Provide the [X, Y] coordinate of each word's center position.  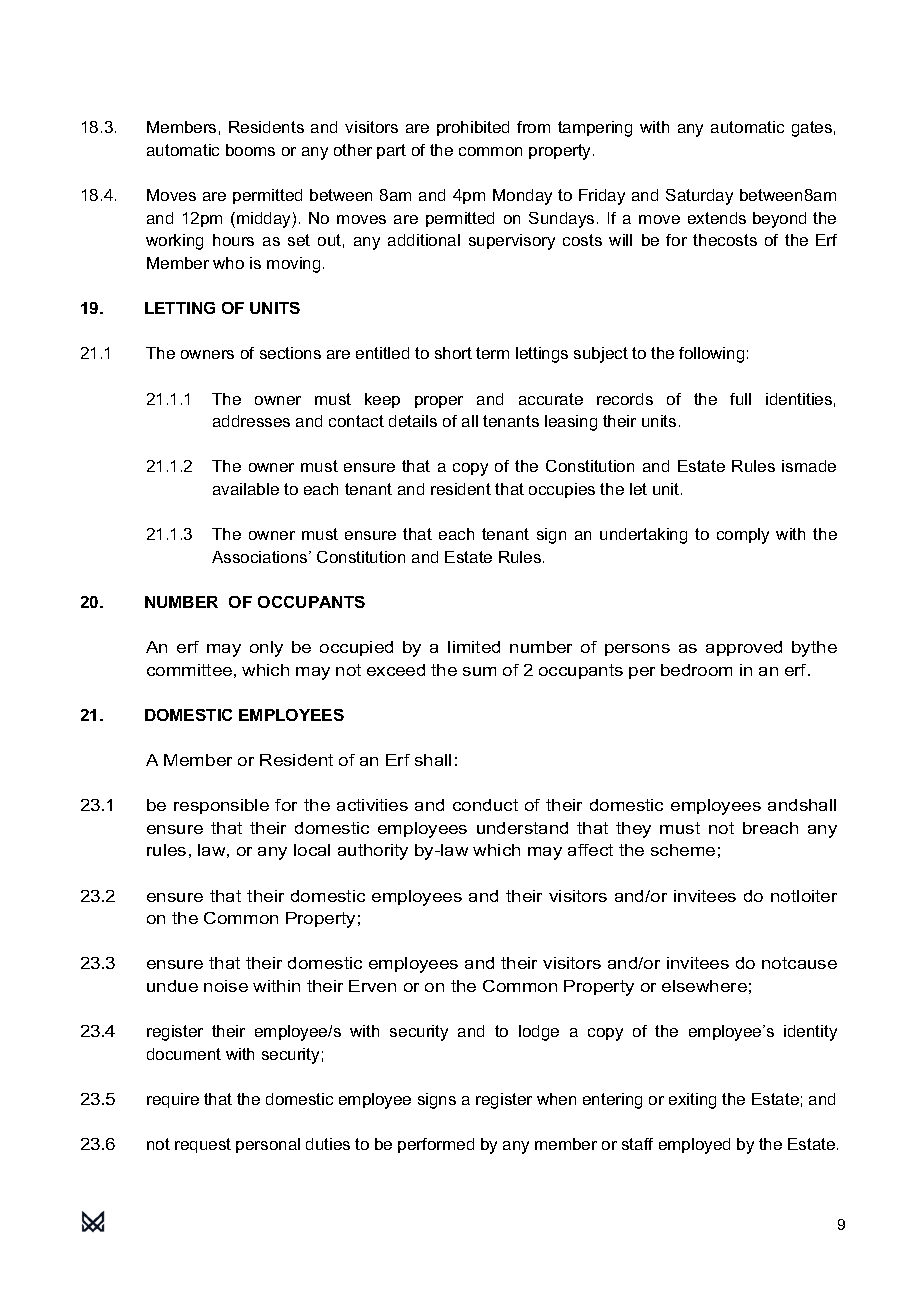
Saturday [699, 197]
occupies [562, 490]
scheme [683, 850]
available [246, 489]
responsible [221, 806]
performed [436, 1145]
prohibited [473, 128]
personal [268, 1145]
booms [250, 150]
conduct [485, 805]
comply [743, 536]
